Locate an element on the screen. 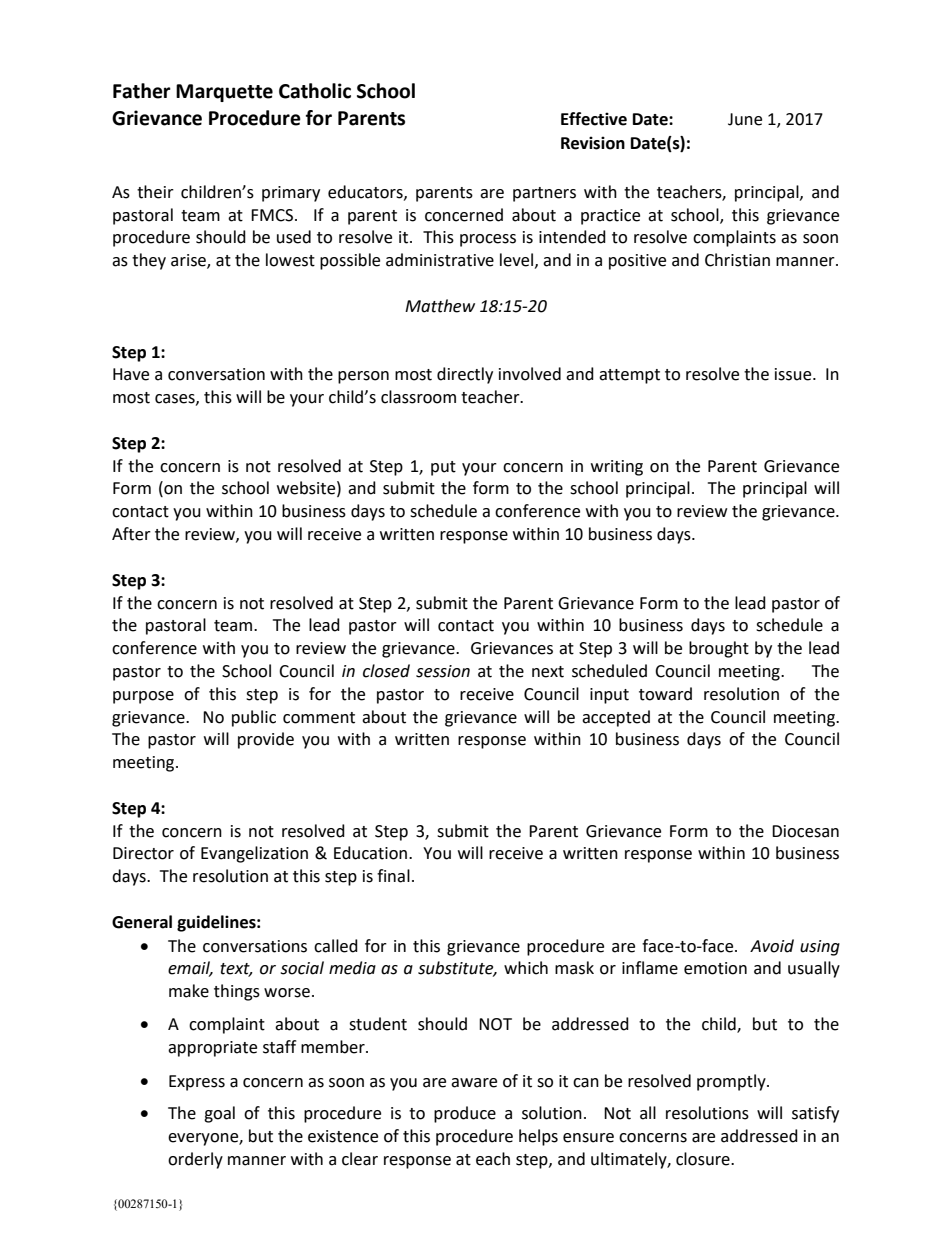  provide is located at coordinates (266, 740).
